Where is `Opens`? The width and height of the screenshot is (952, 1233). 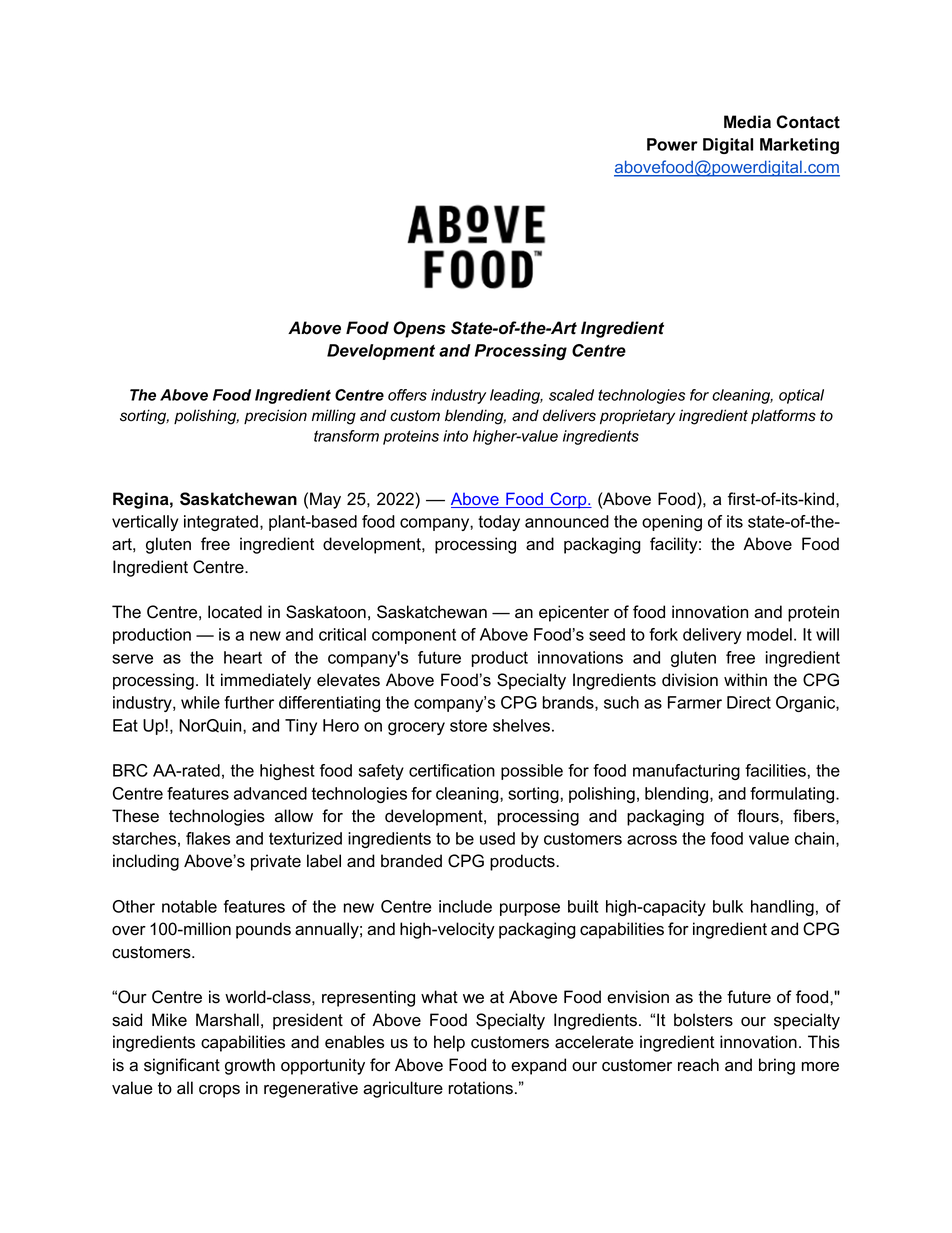
Opens is located at coordinates (419, 329).
